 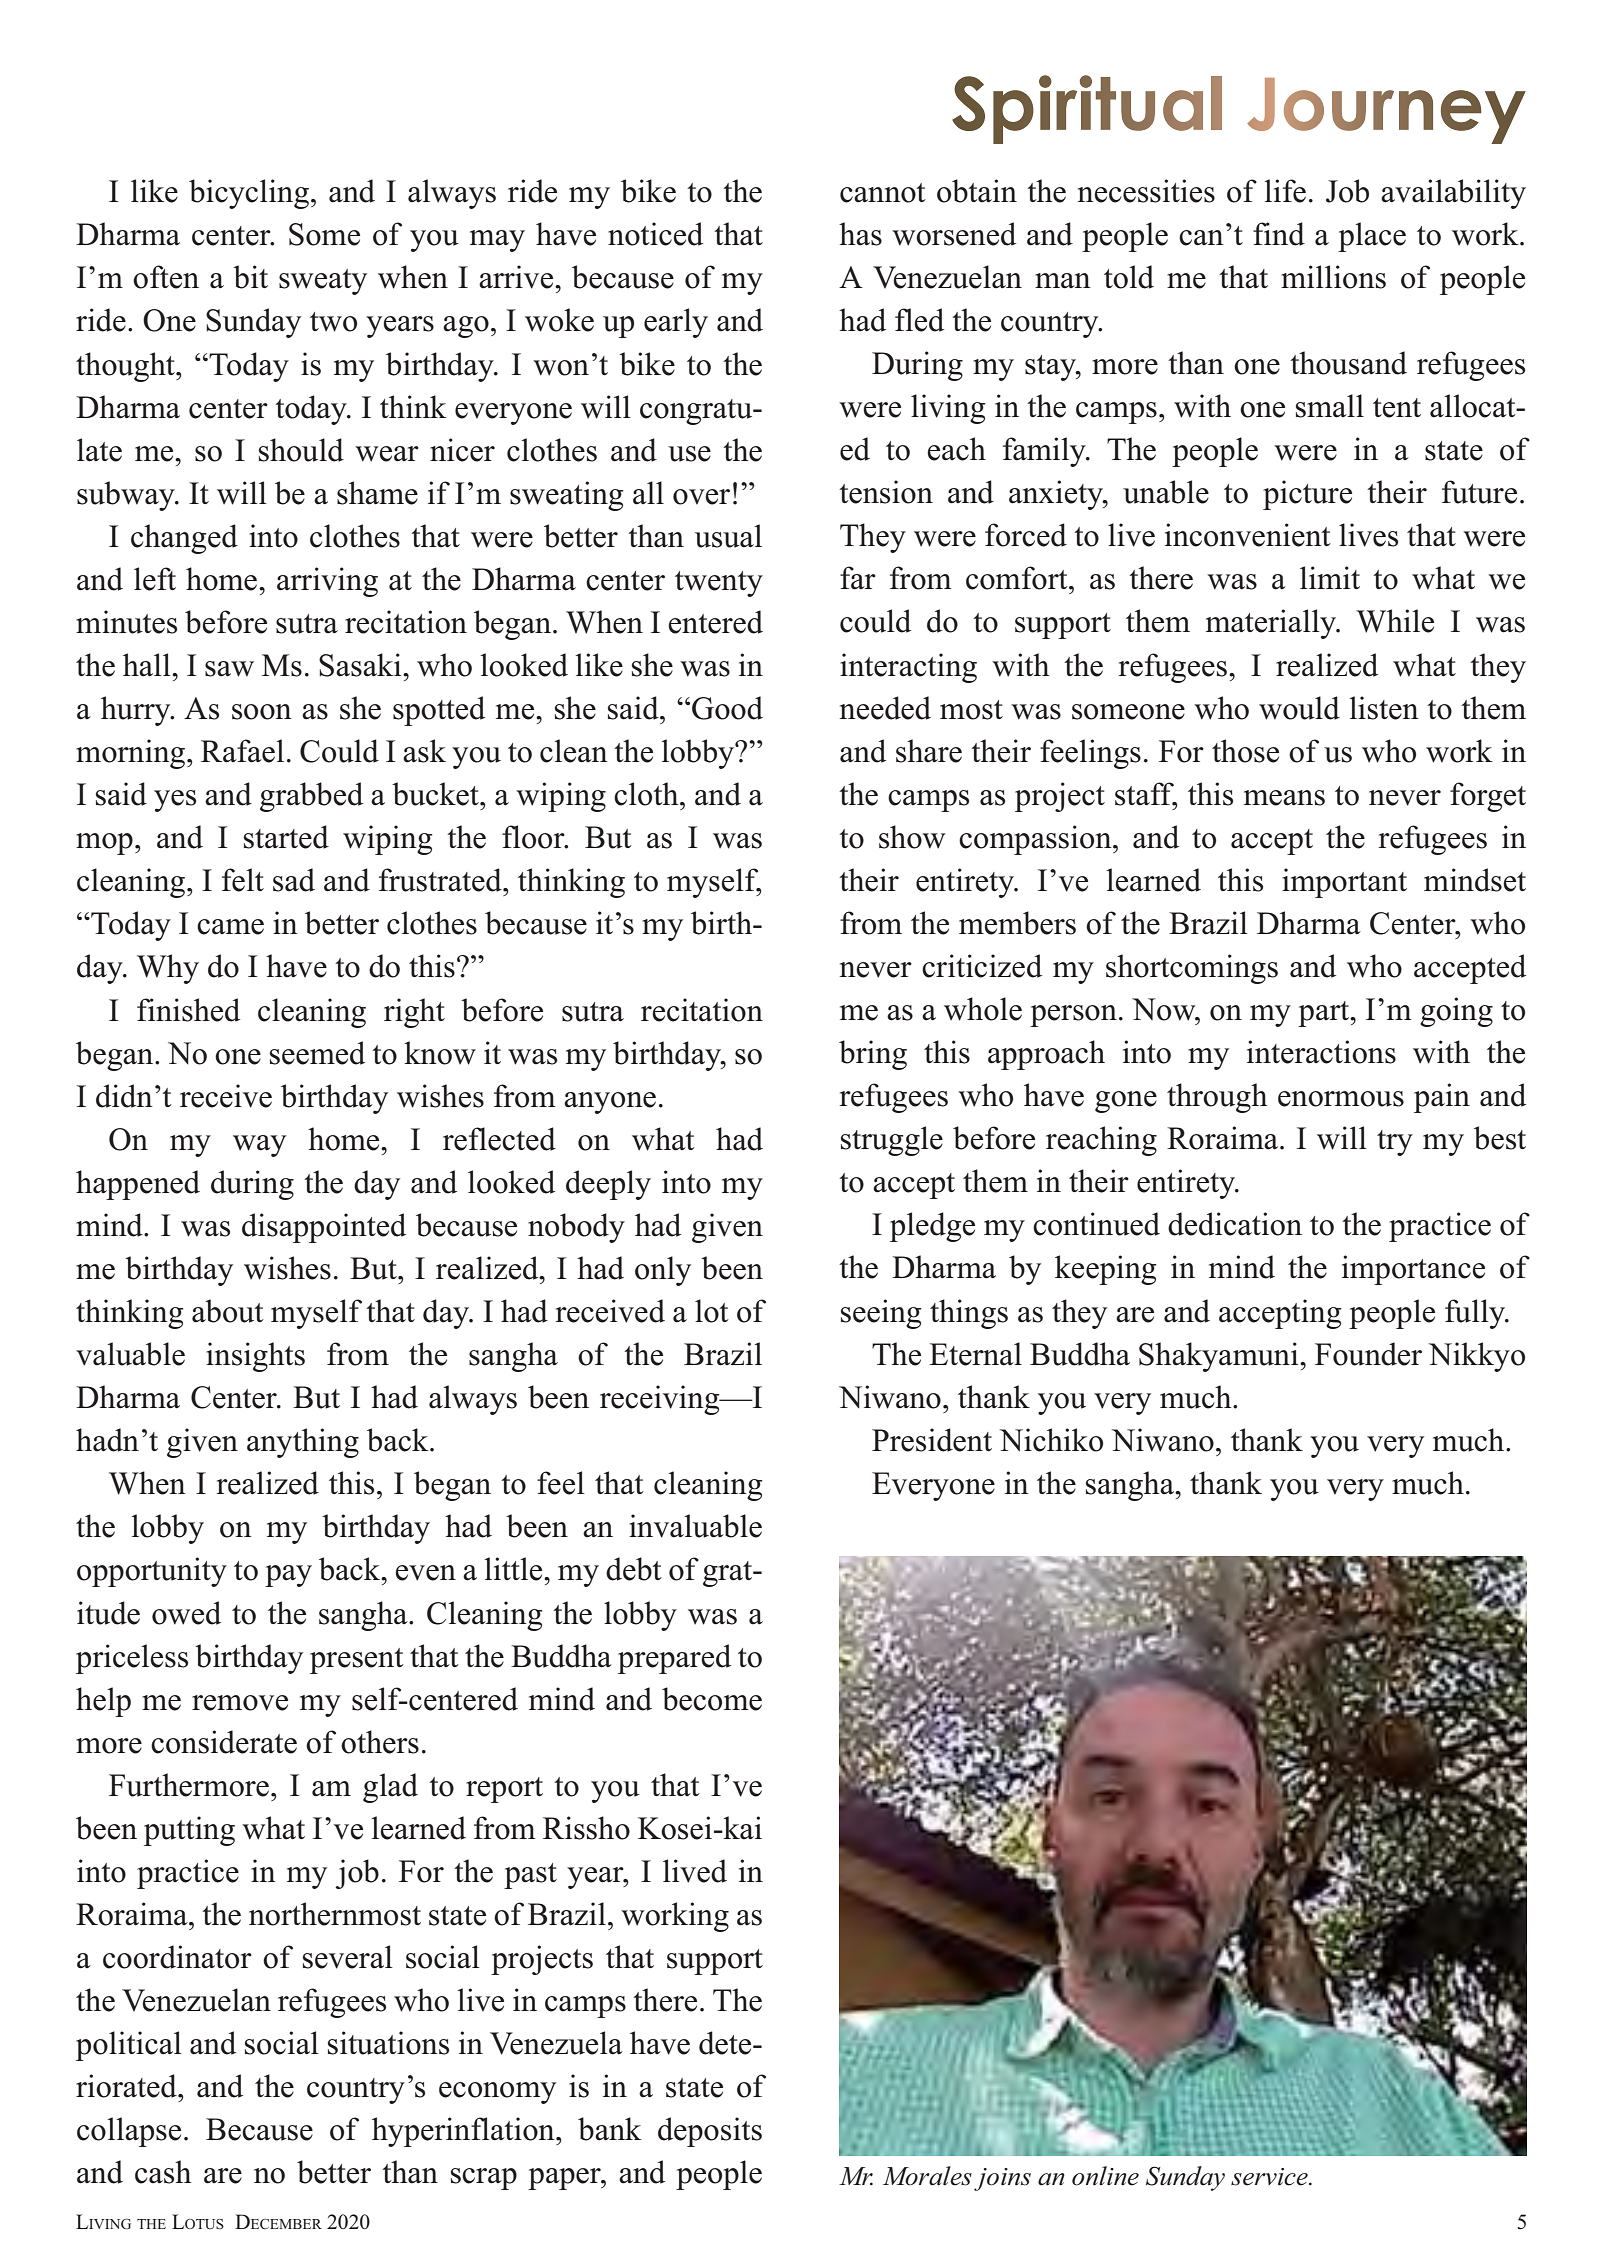 I want to click on cash, so click(x=163, y=2172).
